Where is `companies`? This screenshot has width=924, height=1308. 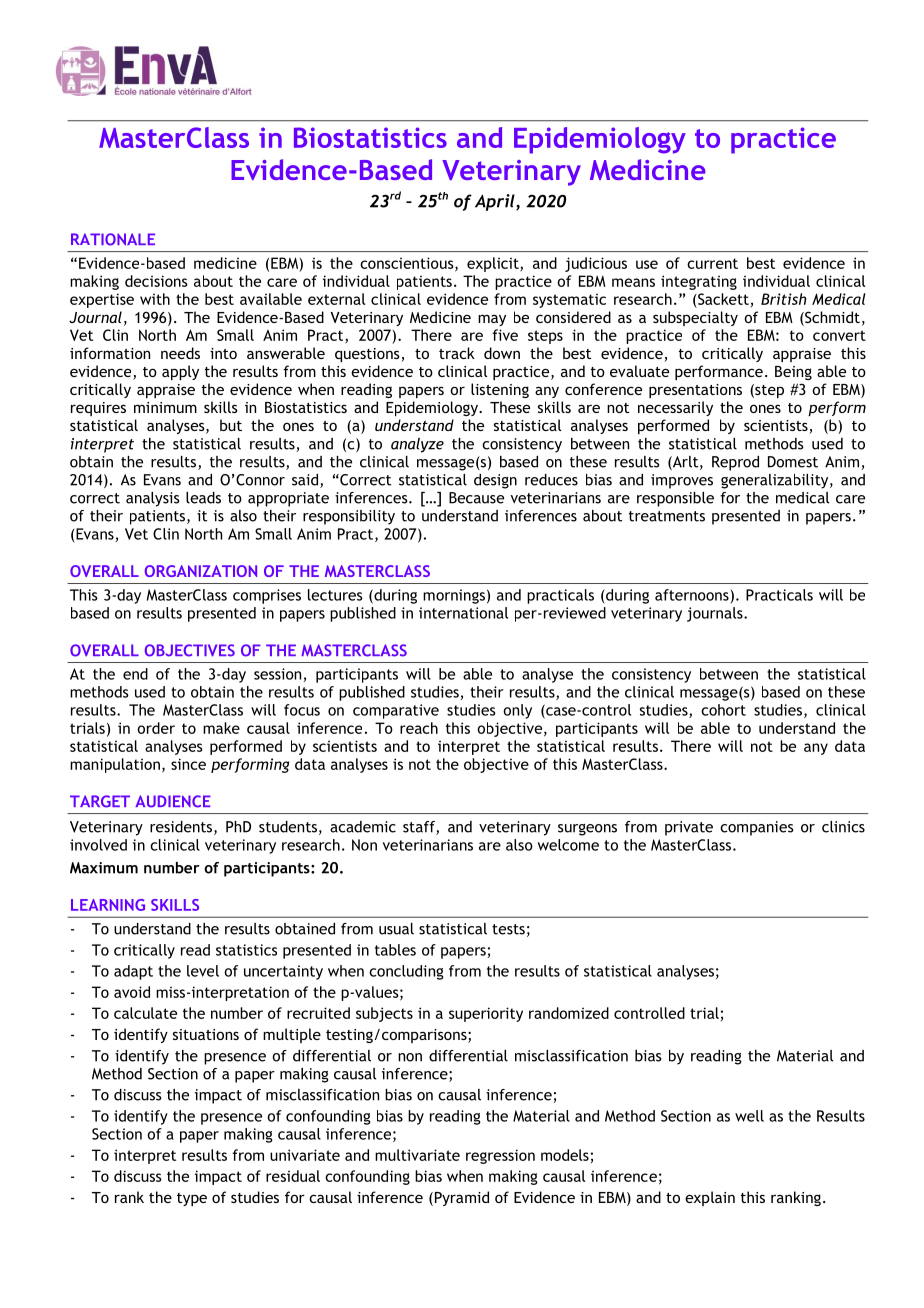
companies is located at coordinates (756, 828).
